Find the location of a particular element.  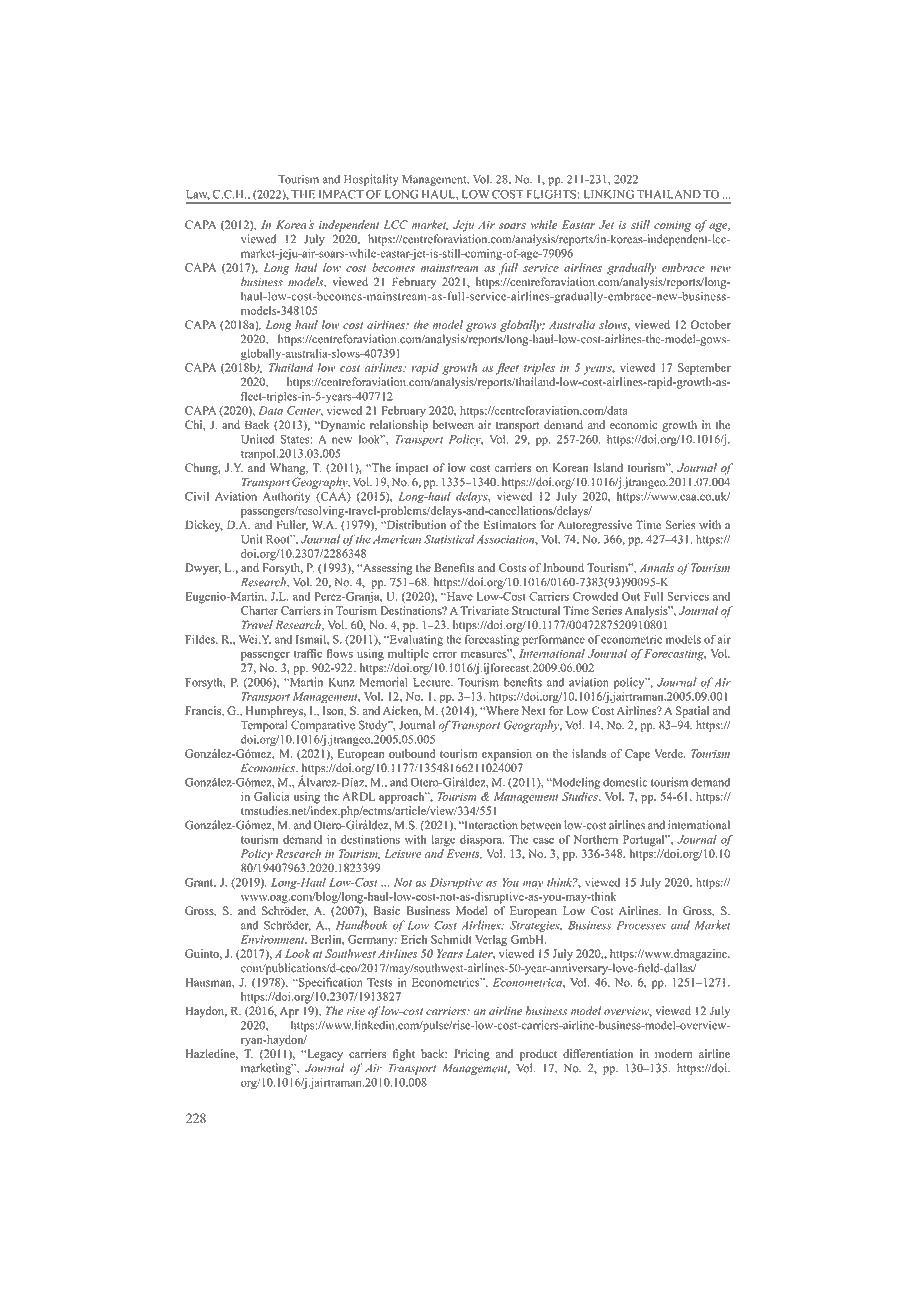

Temporal is located at coordinates (264, 726).
